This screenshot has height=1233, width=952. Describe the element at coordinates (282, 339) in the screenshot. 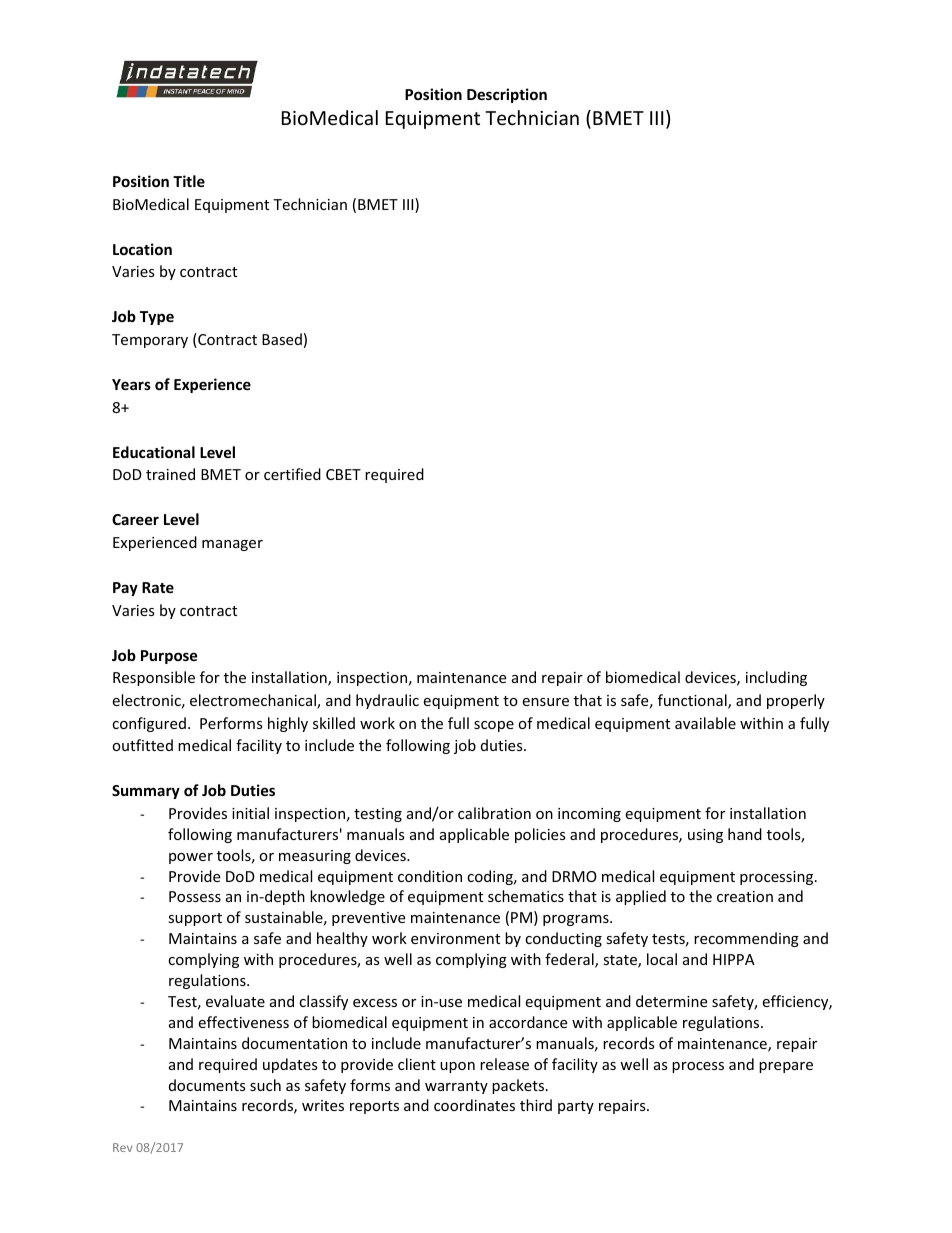

I see `Based` at that location.
